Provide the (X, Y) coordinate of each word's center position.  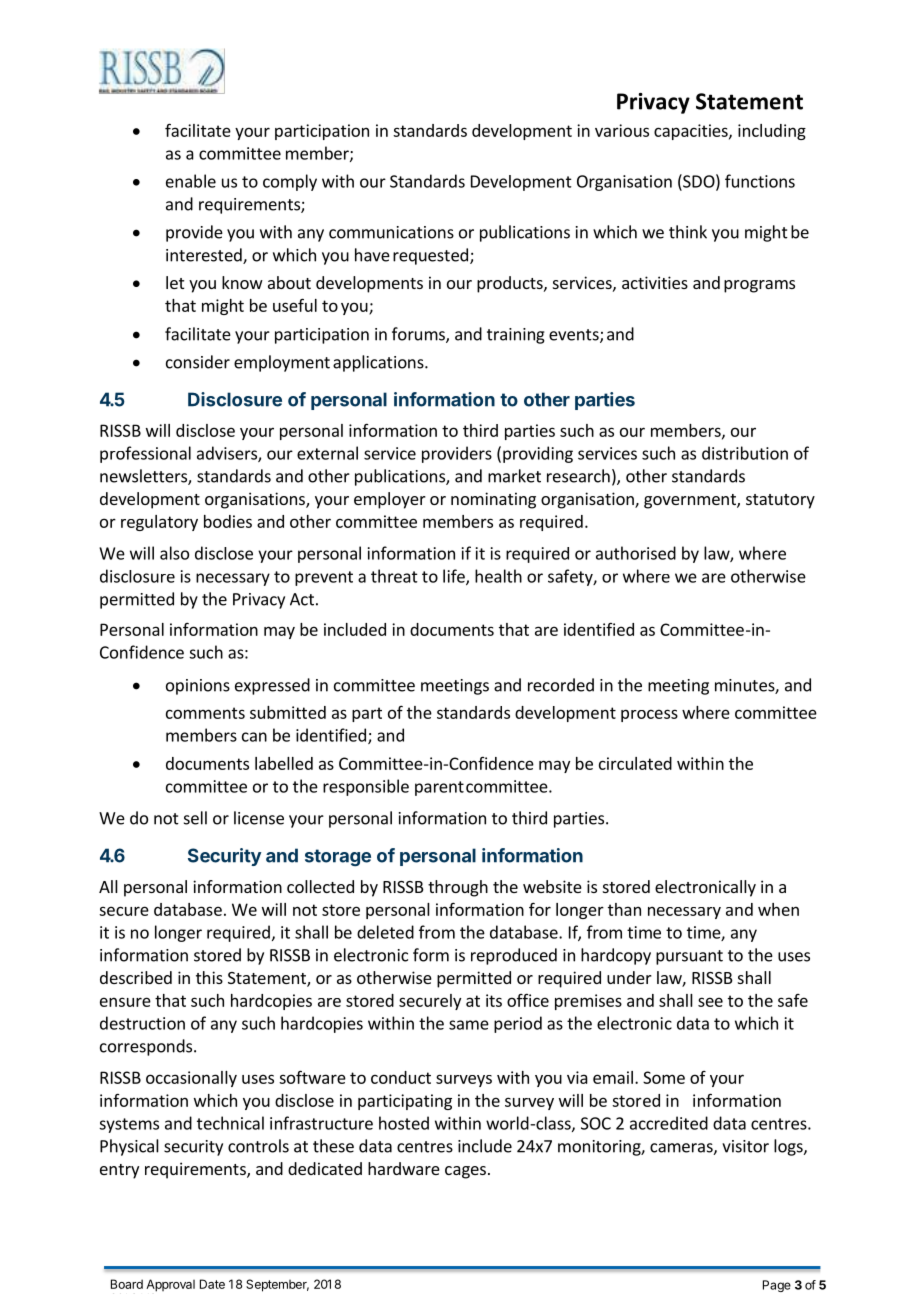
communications (391, 232)
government (691, 501)
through (458, 888)
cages (465, 1172)
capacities (692, 132)
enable (191, 181)
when (778, 909)
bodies (228, 521)
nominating (493, 500)
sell (195, 818)
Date (212, 1284)
